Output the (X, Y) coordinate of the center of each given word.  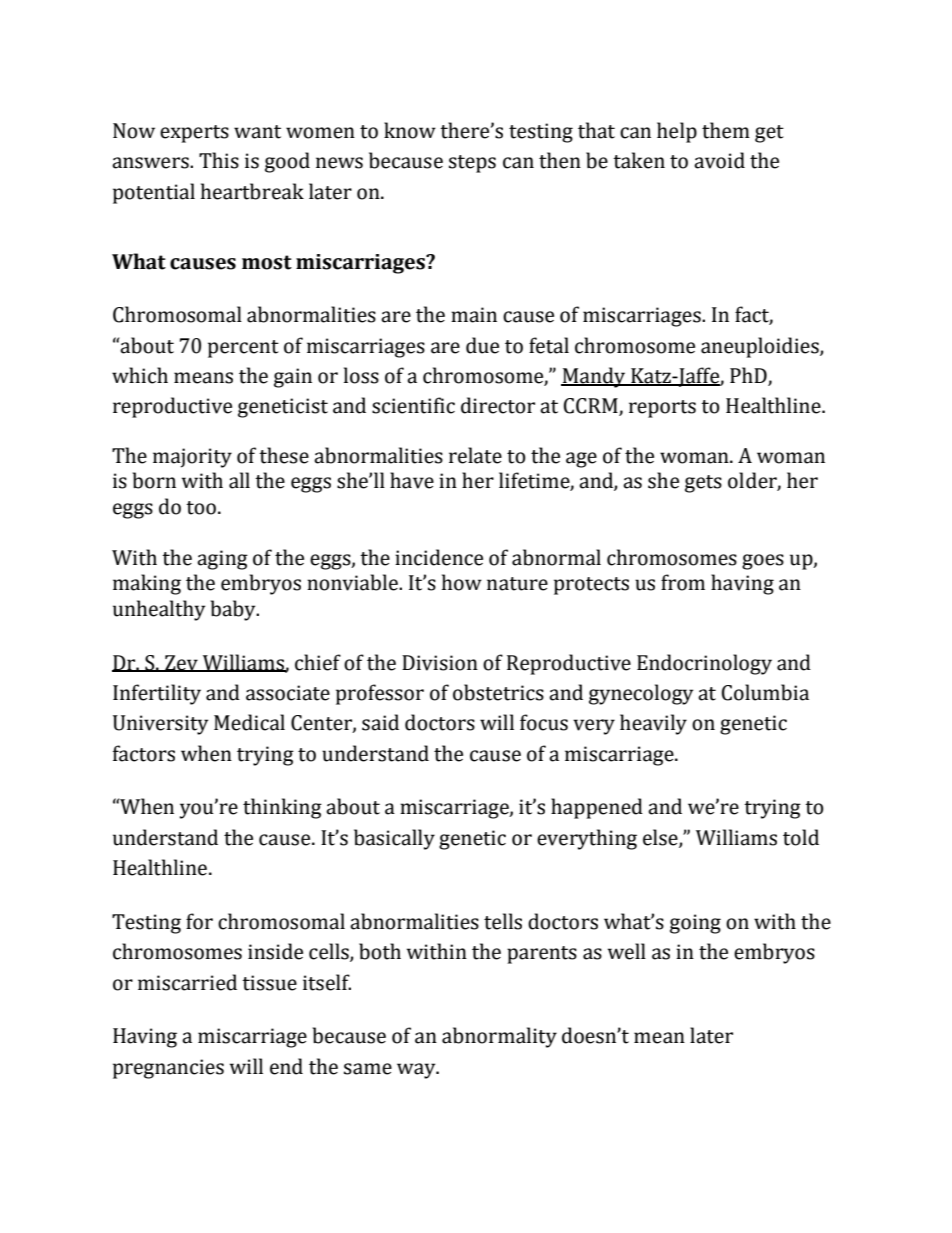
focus (544, 722)
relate (475, 455)
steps (472, 164)
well (627, 951)
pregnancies (168, 1069)
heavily (653, 724)
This (219, 160)
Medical (249, 722)
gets (703, 484)
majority (192, 458)
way (417, 1071)
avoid (719, 160)
